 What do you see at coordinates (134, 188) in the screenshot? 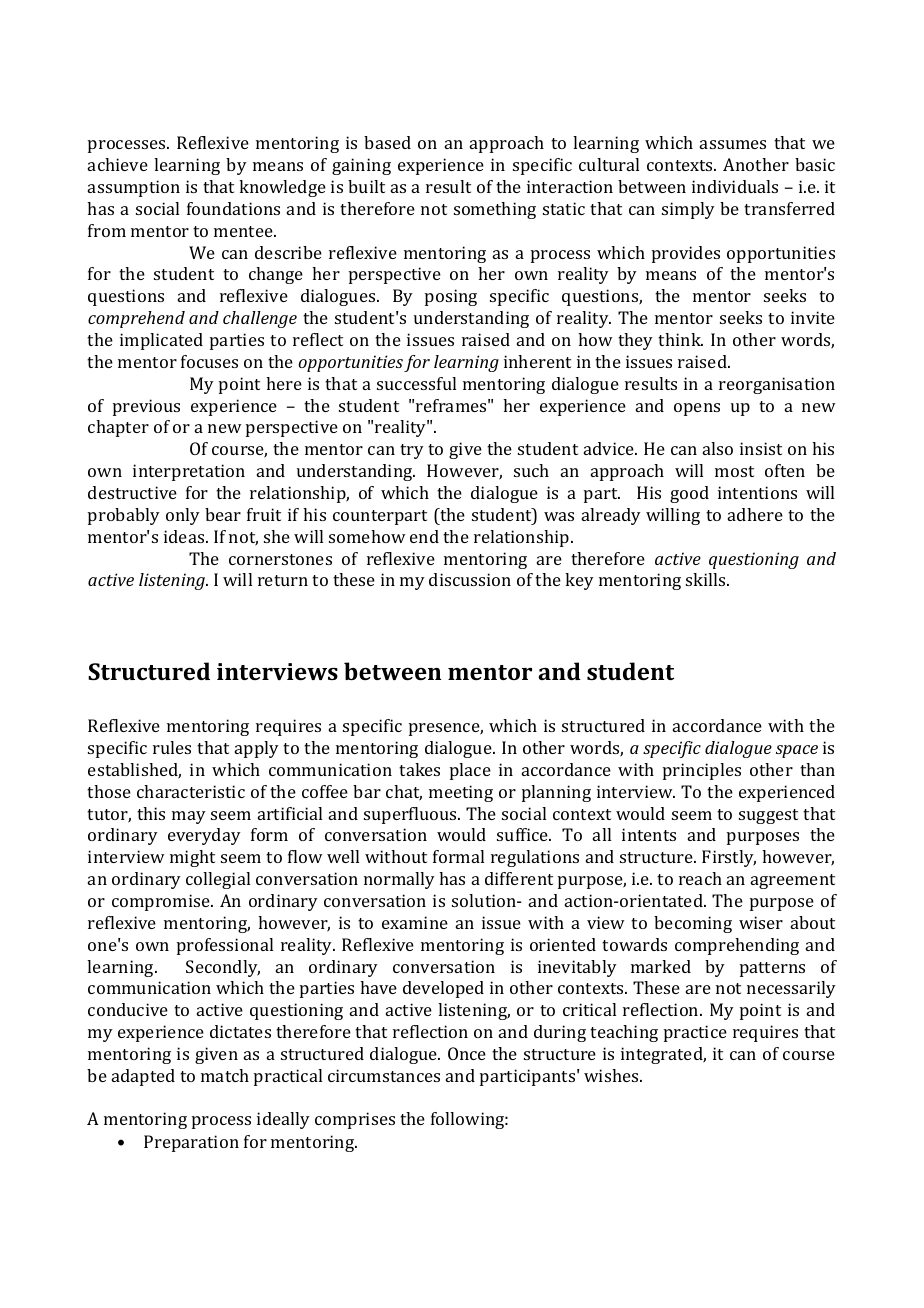
I see `assumption` at bounding box center [134, 188].
